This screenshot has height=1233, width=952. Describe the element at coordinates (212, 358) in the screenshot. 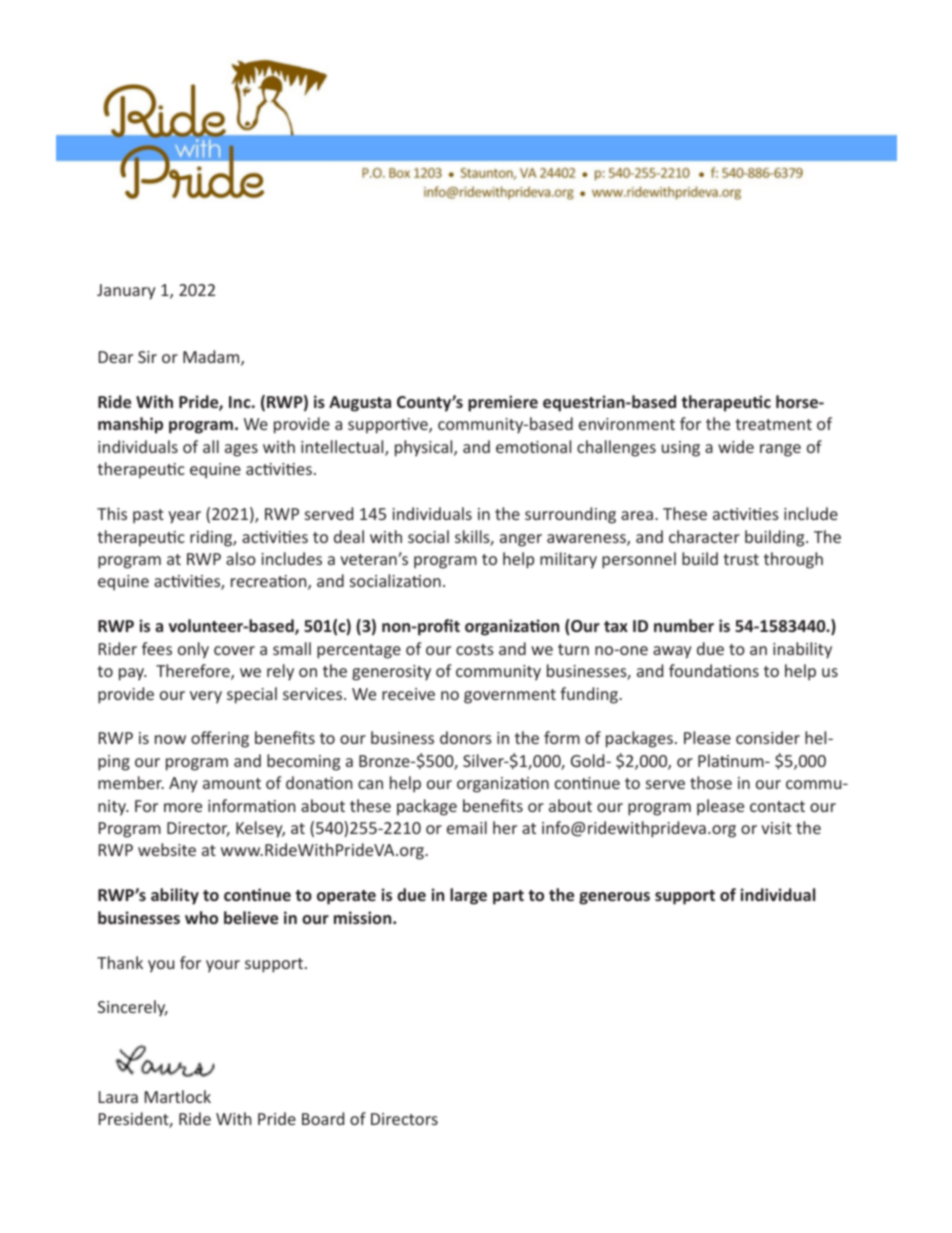

I see `Madam` at that location.
